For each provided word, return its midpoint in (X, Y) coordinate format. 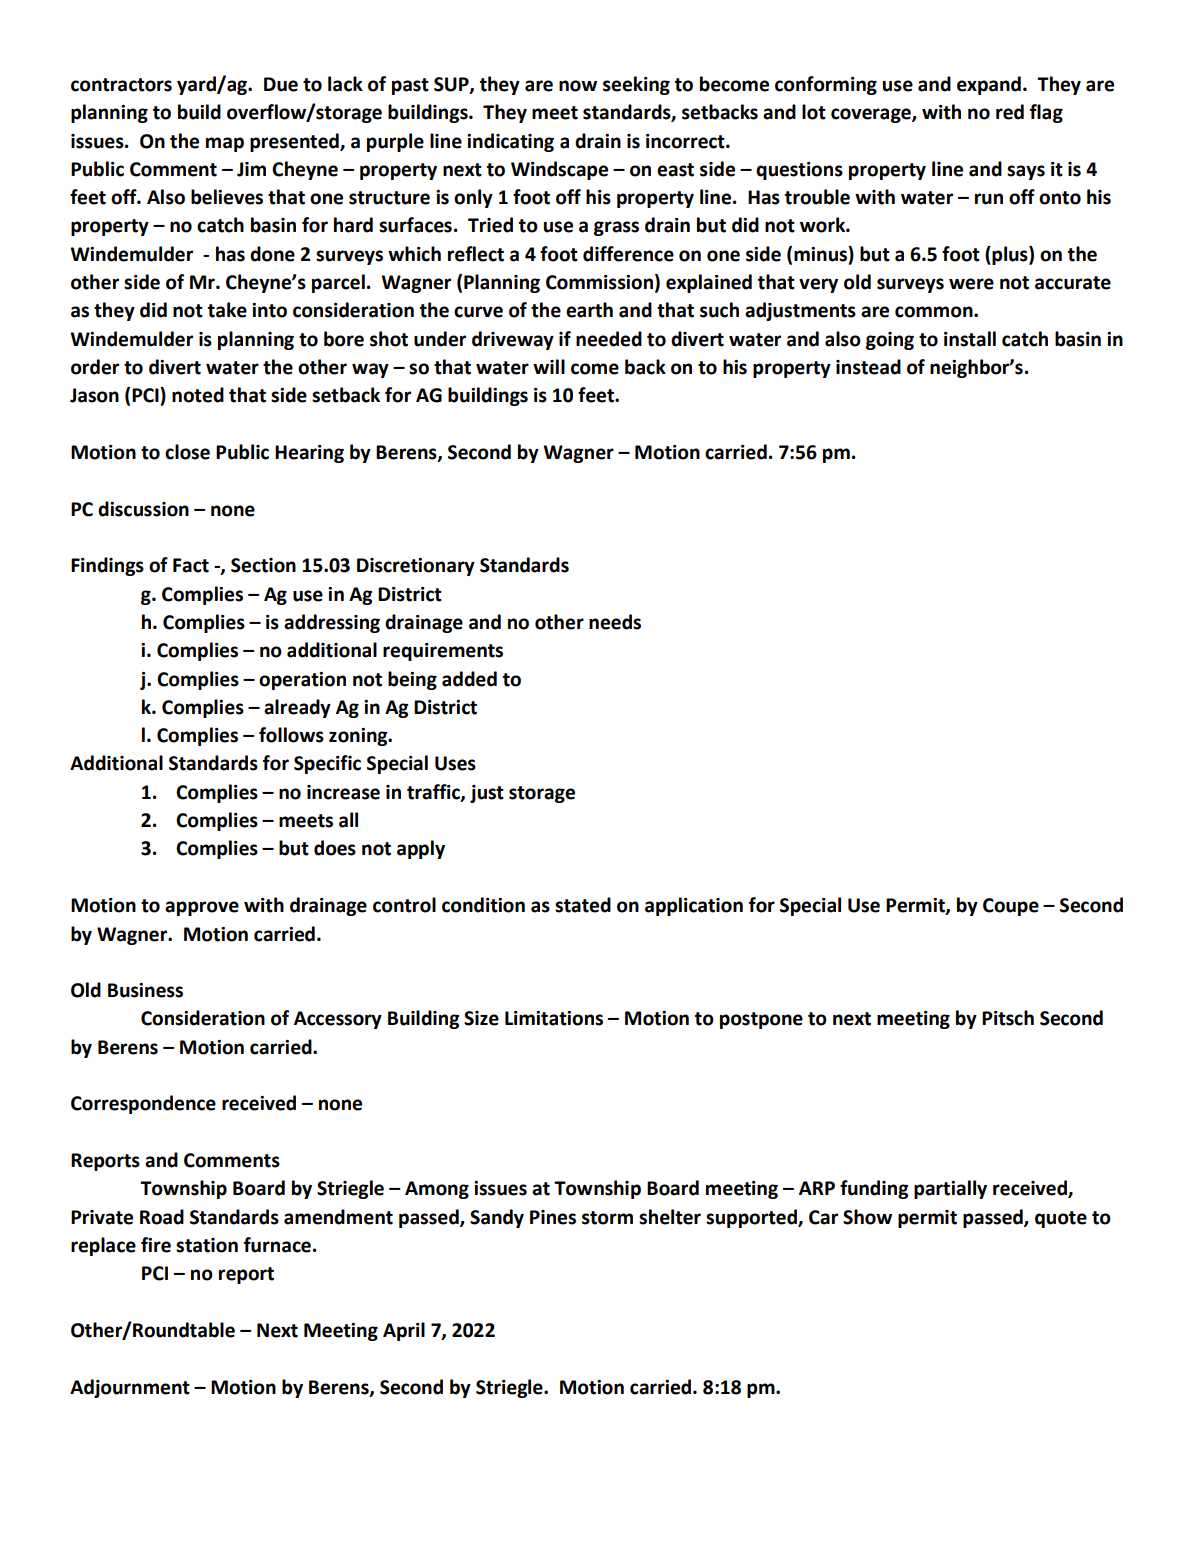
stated (583, 905)
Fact (191, 565)
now (578, 86)
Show (867, 1217)
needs (615, 622)
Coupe (1011, 907)
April (404, 1331)
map (225, 144)
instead (868, 367)
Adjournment (130, 1388)
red (1010, 112)
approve (202, 908)
